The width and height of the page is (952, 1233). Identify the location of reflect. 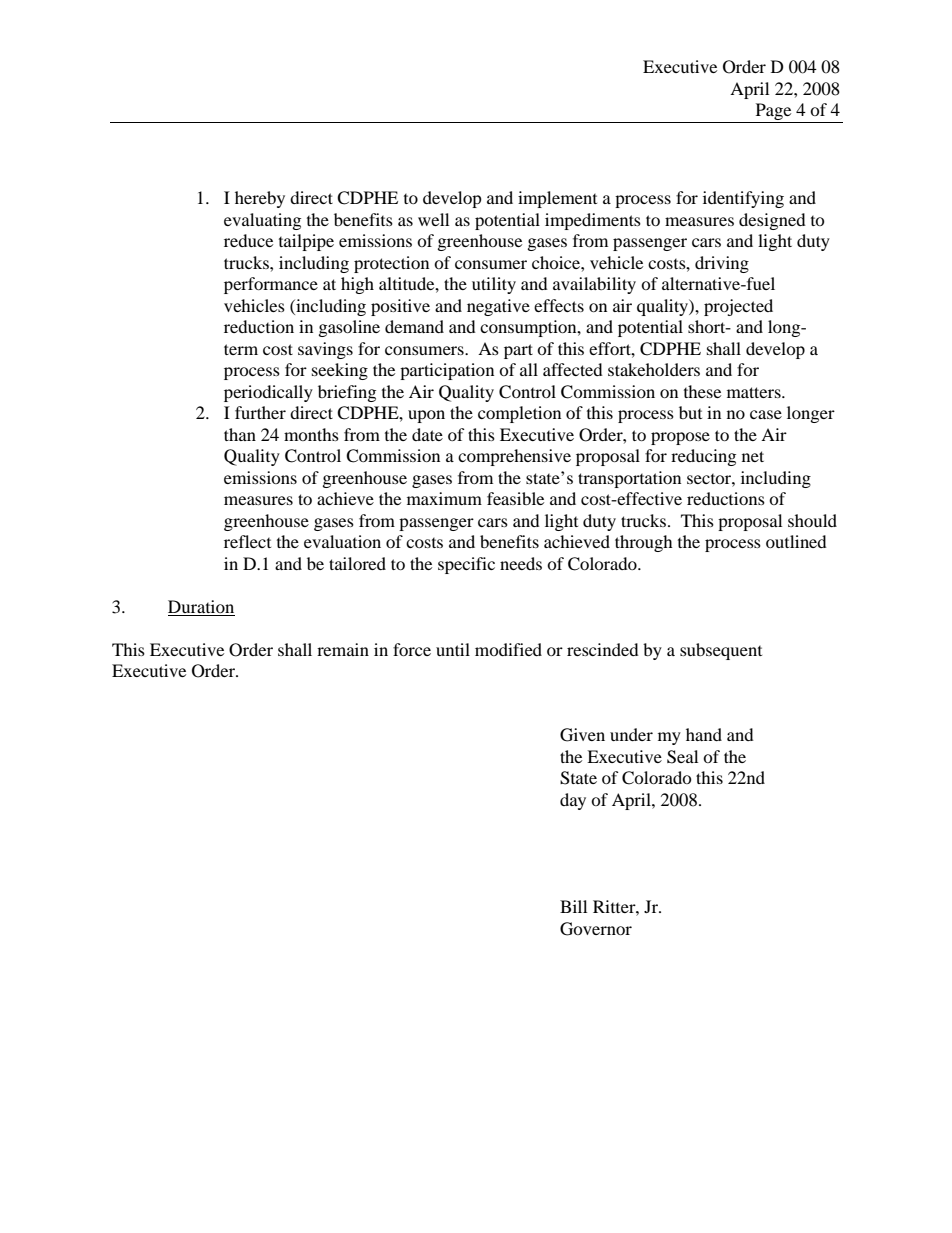
(247, 541).
